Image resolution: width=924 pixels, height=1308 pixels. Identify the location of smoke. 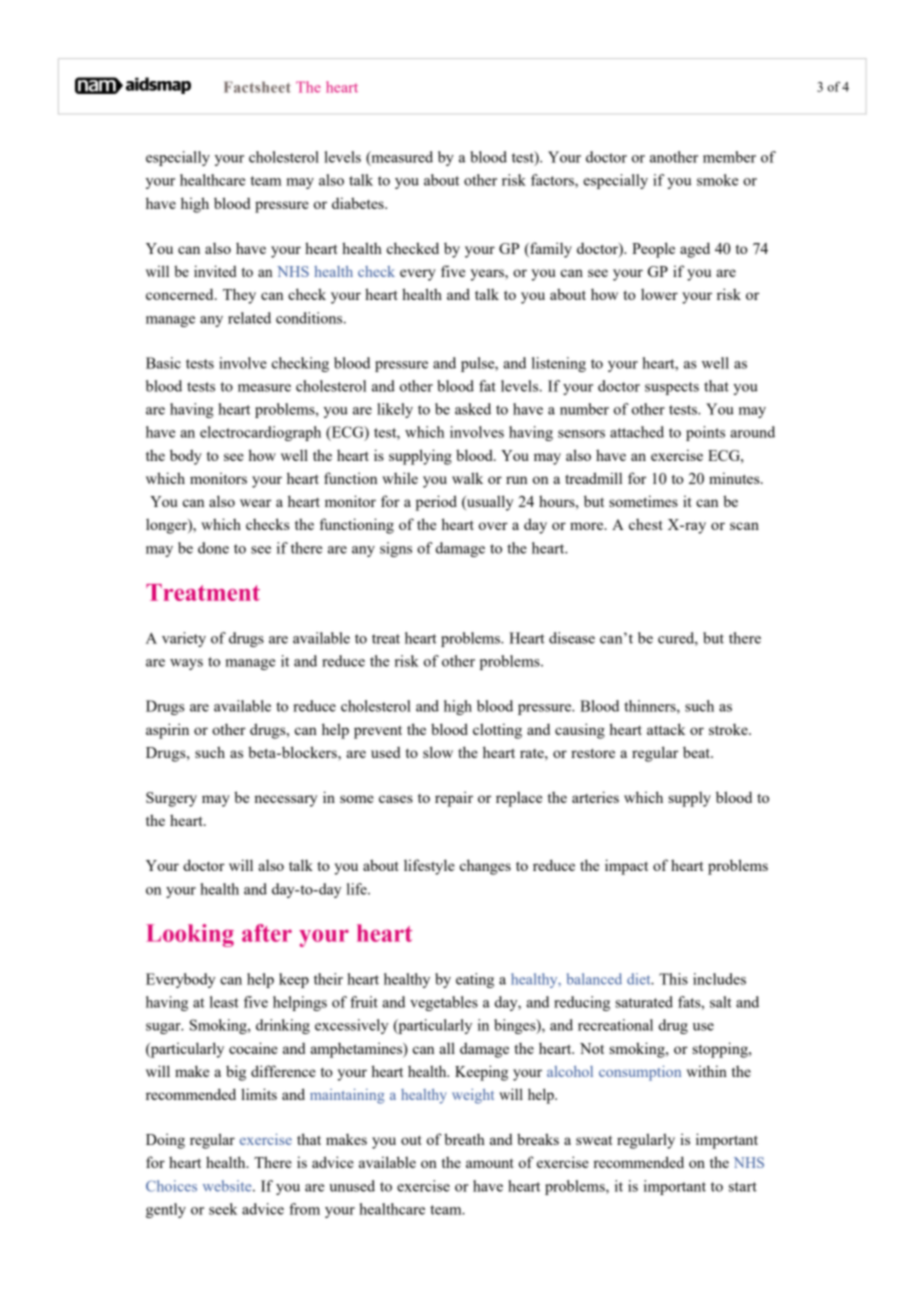
(717, 180).
